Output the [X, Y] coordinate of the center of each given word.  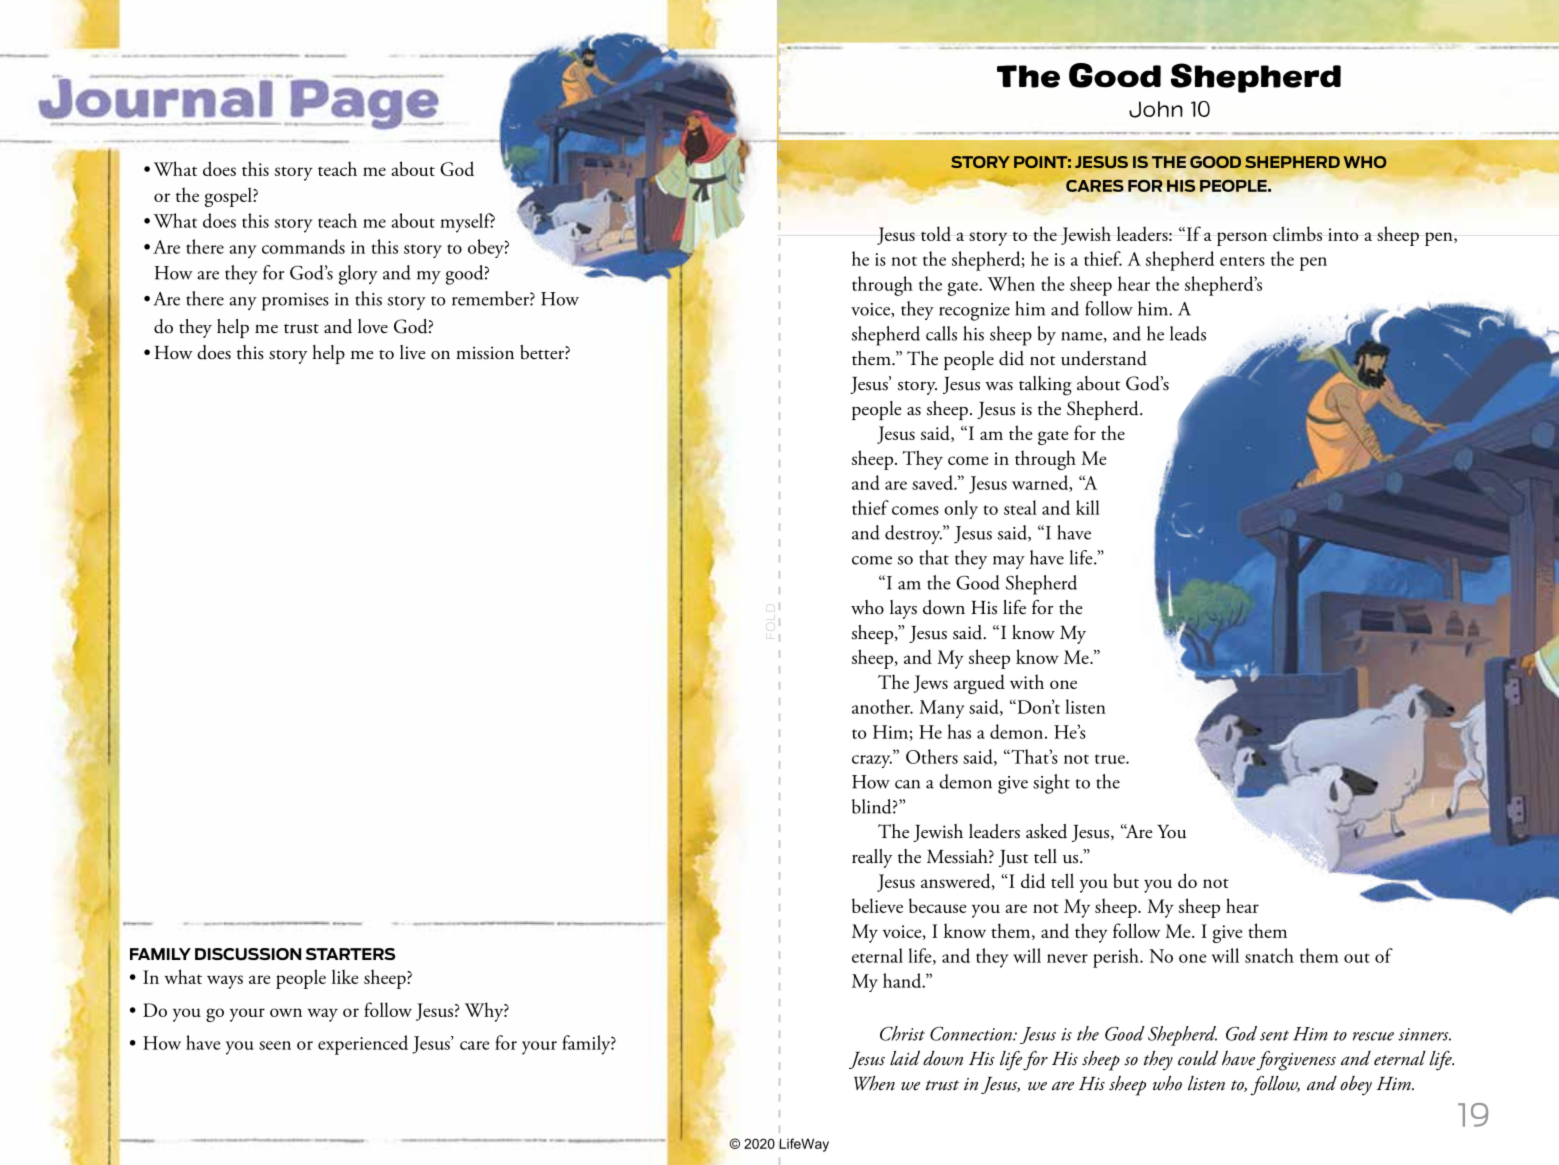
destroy [913, 534]
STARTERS [350, 954]
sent [1274, 1035]
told [936, 233]
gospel [229, 197]
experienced [363, 1045]
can [907, 784]
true [1111, 759]
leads [1188, 333]
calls [941, 333]
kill [1088, 507]
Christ [902, 1033]
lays [903, 609]
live [412, 352]
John [1156, 109]
